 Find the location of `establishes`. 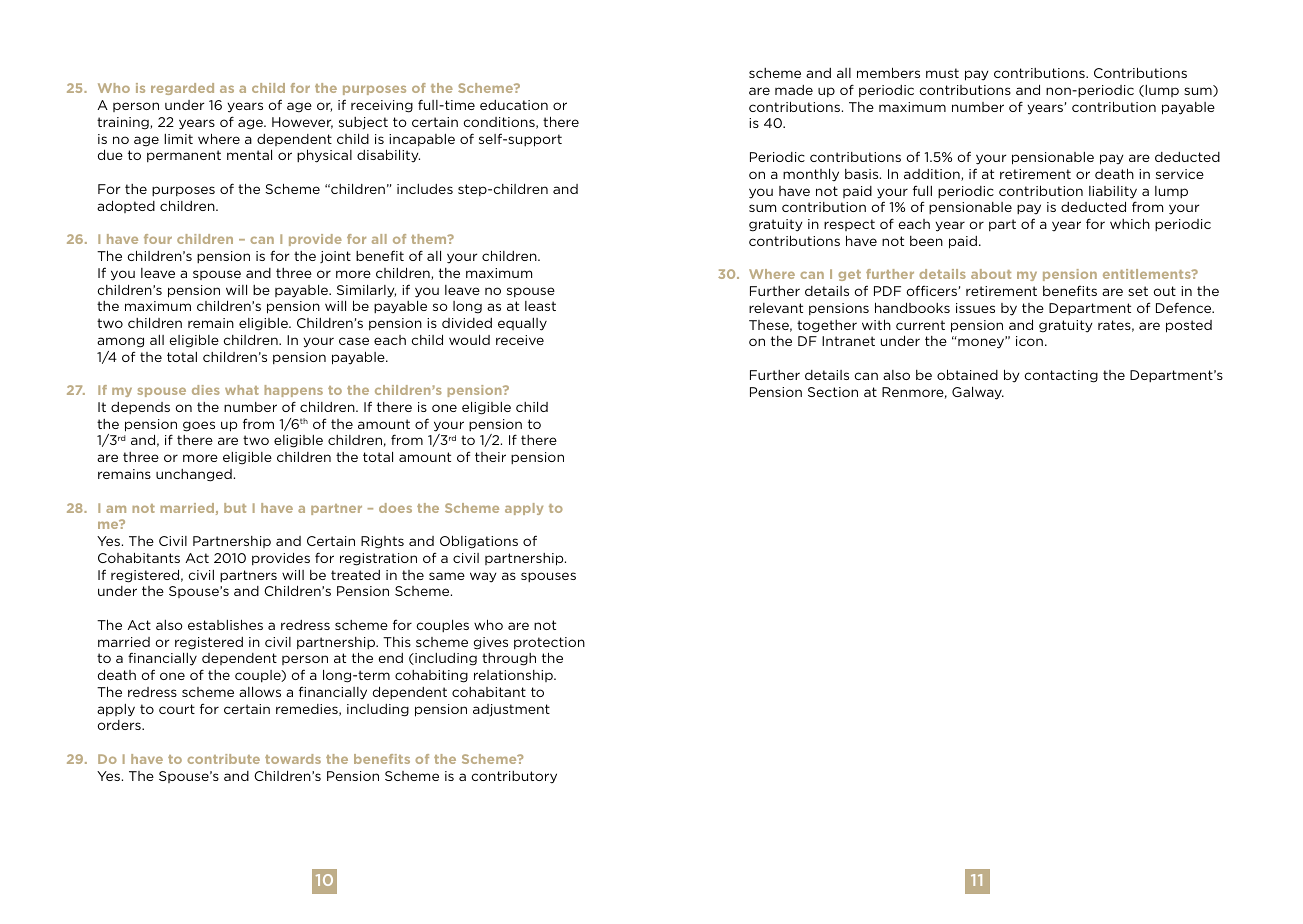

establishes is located at coordinates (225, 624).
